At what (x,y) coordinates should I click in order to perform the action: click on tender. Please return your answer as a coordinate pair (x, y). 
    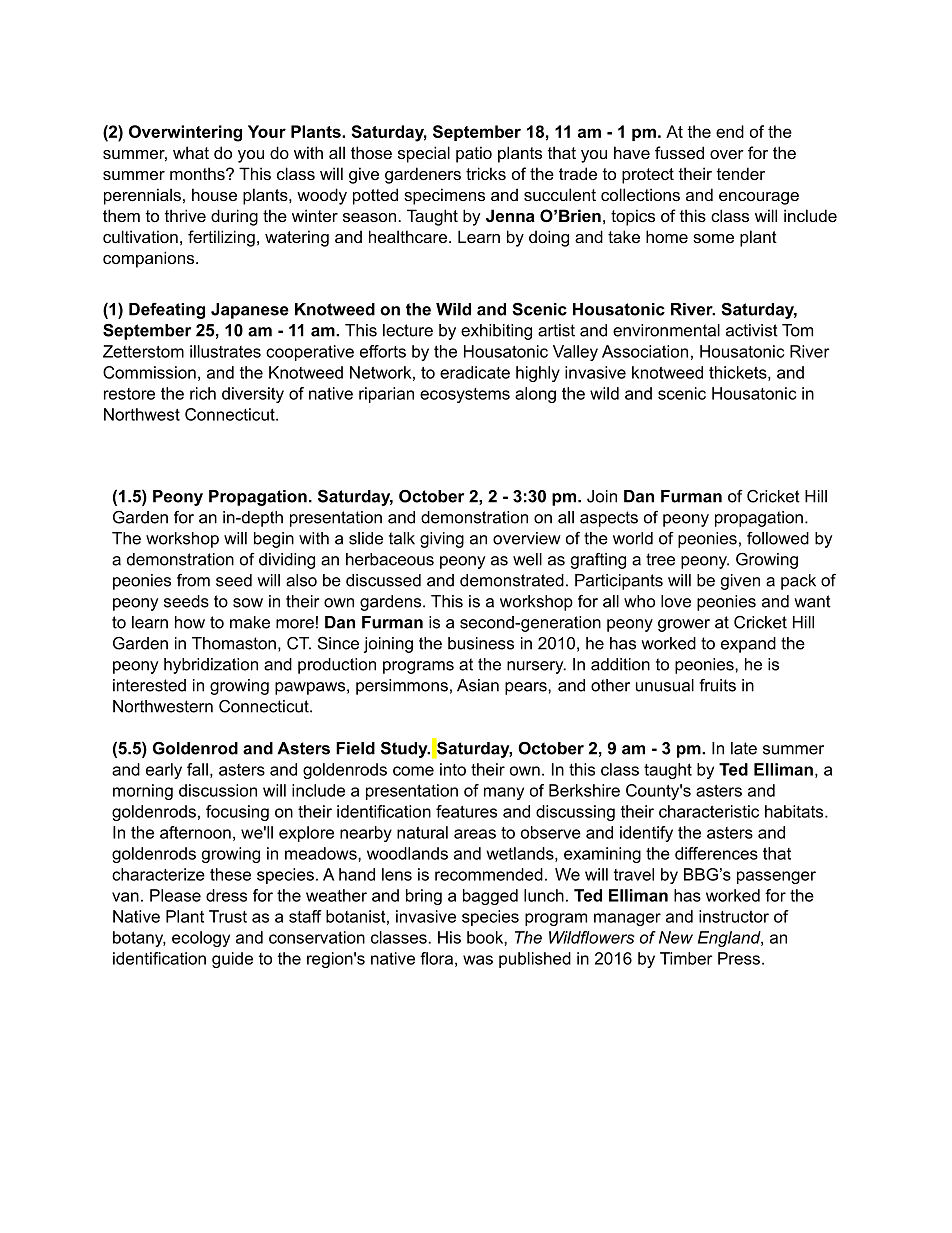
    Looking at the image, I should click on (741, 173).
